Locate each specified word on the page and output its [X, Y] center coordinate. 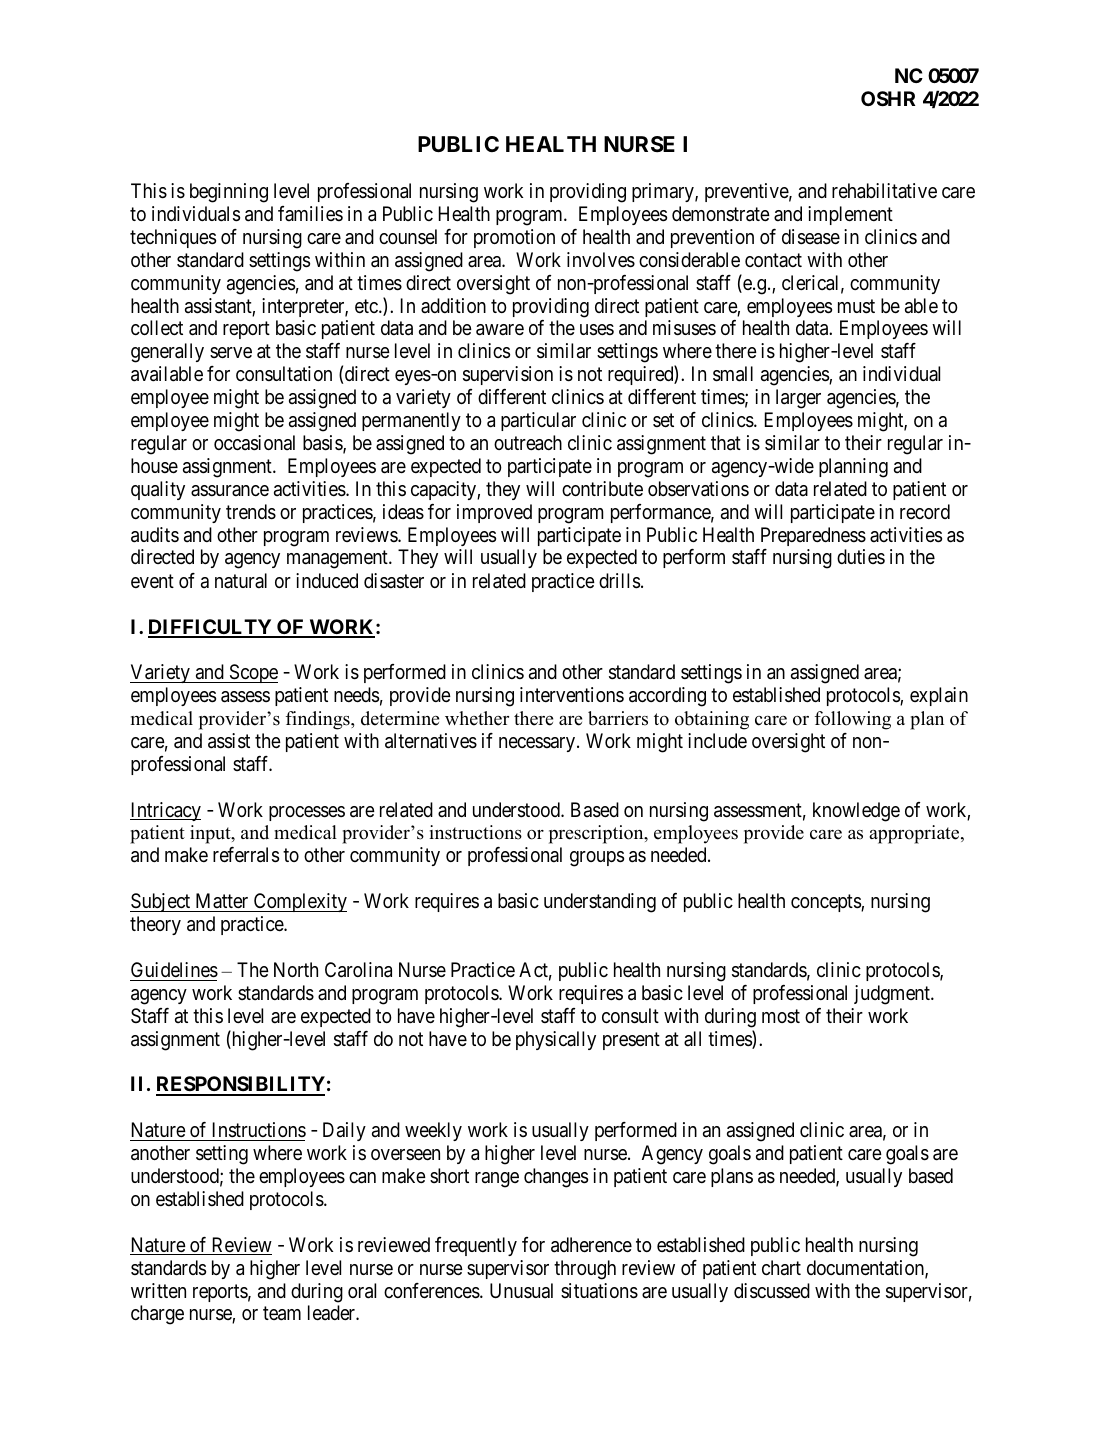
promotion [514, 238]
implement [850, 215]
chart [781, 1267]
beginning [229, 193]
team [282, 1314]
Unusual [521, 1290]
